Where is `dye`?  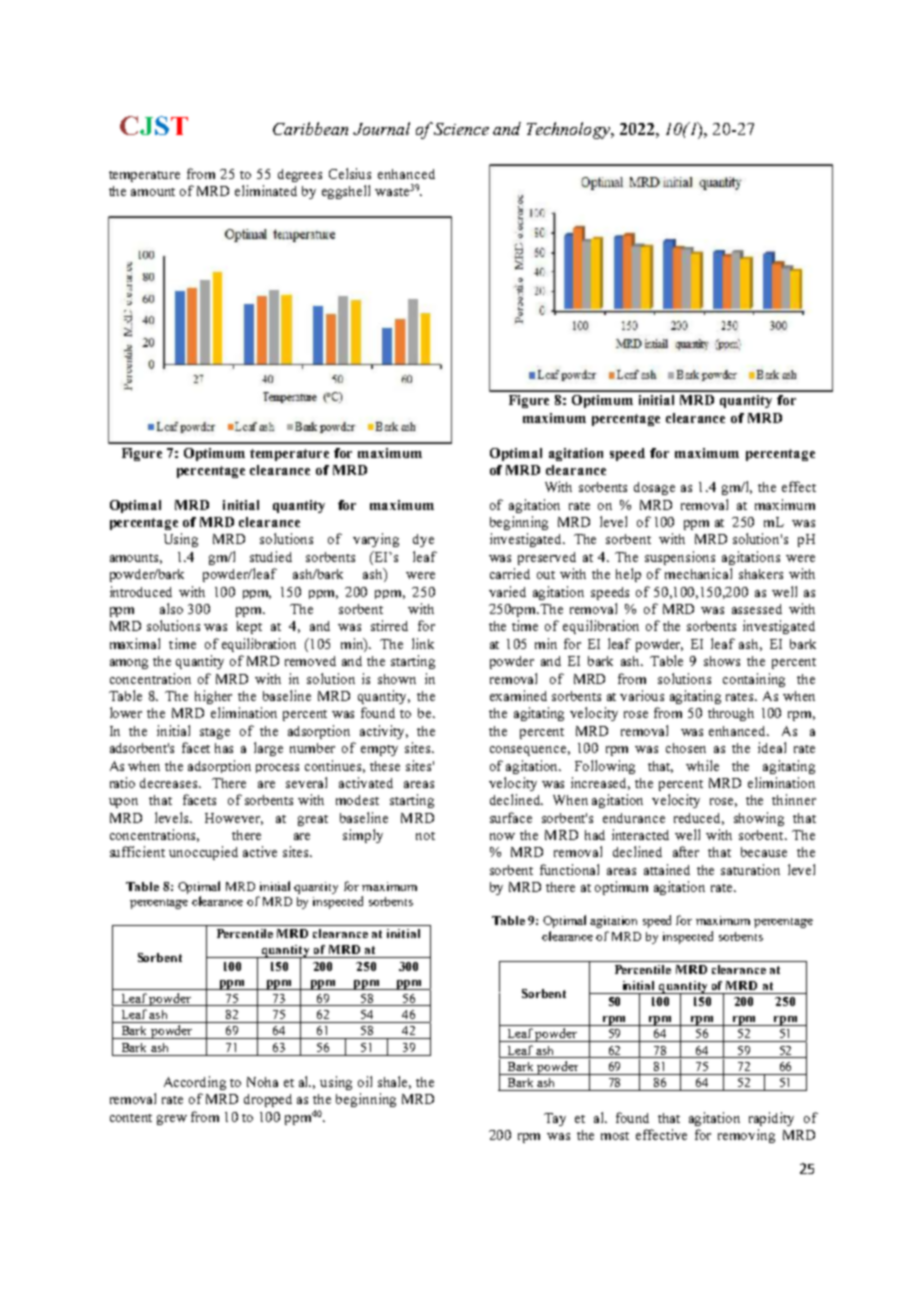
dye is located at coordinates (423, 540).
